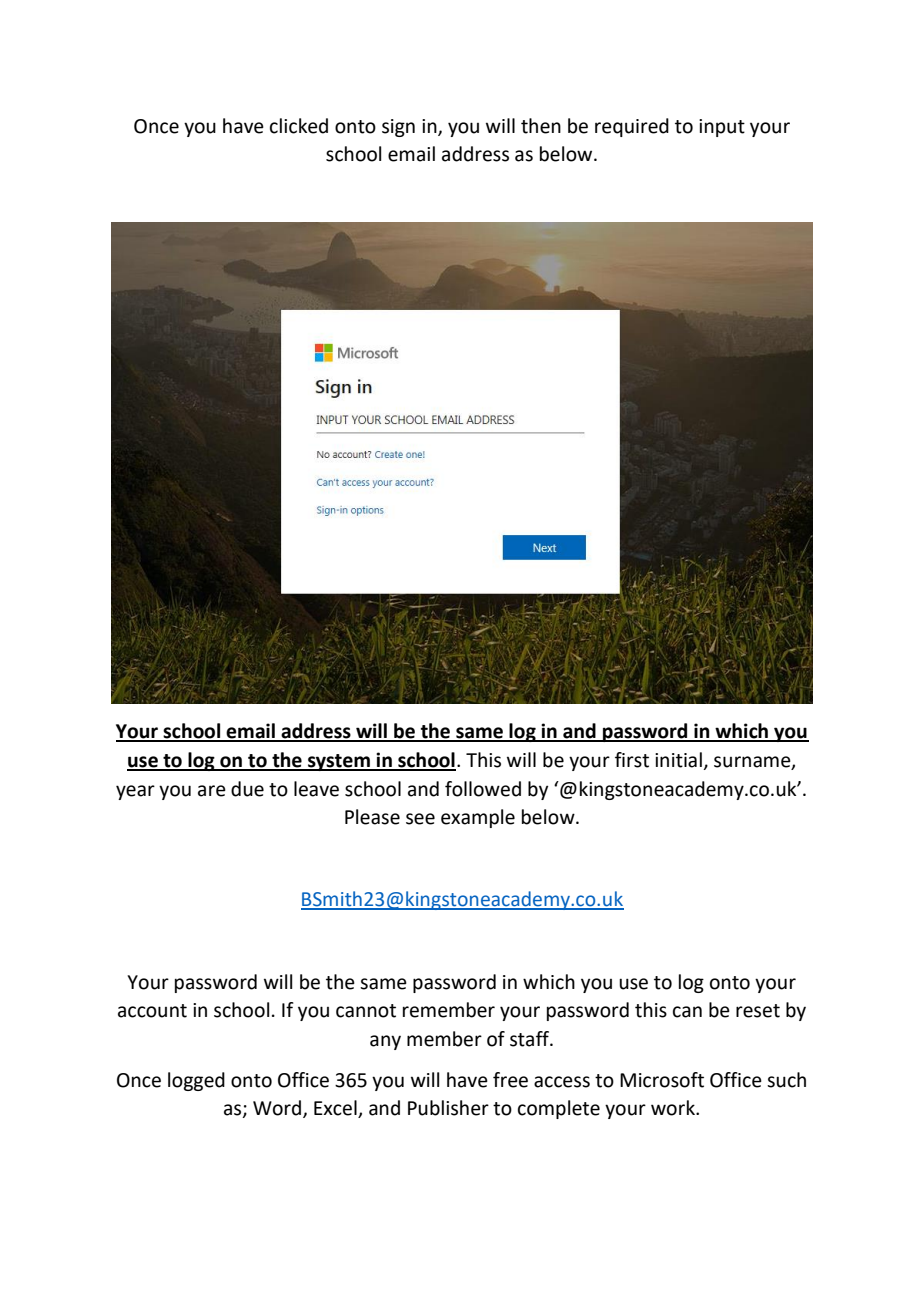 The image size is (924, 1308). Describe the element at coordinates (478, 818) in the screenshot. I see `example` at that location.
